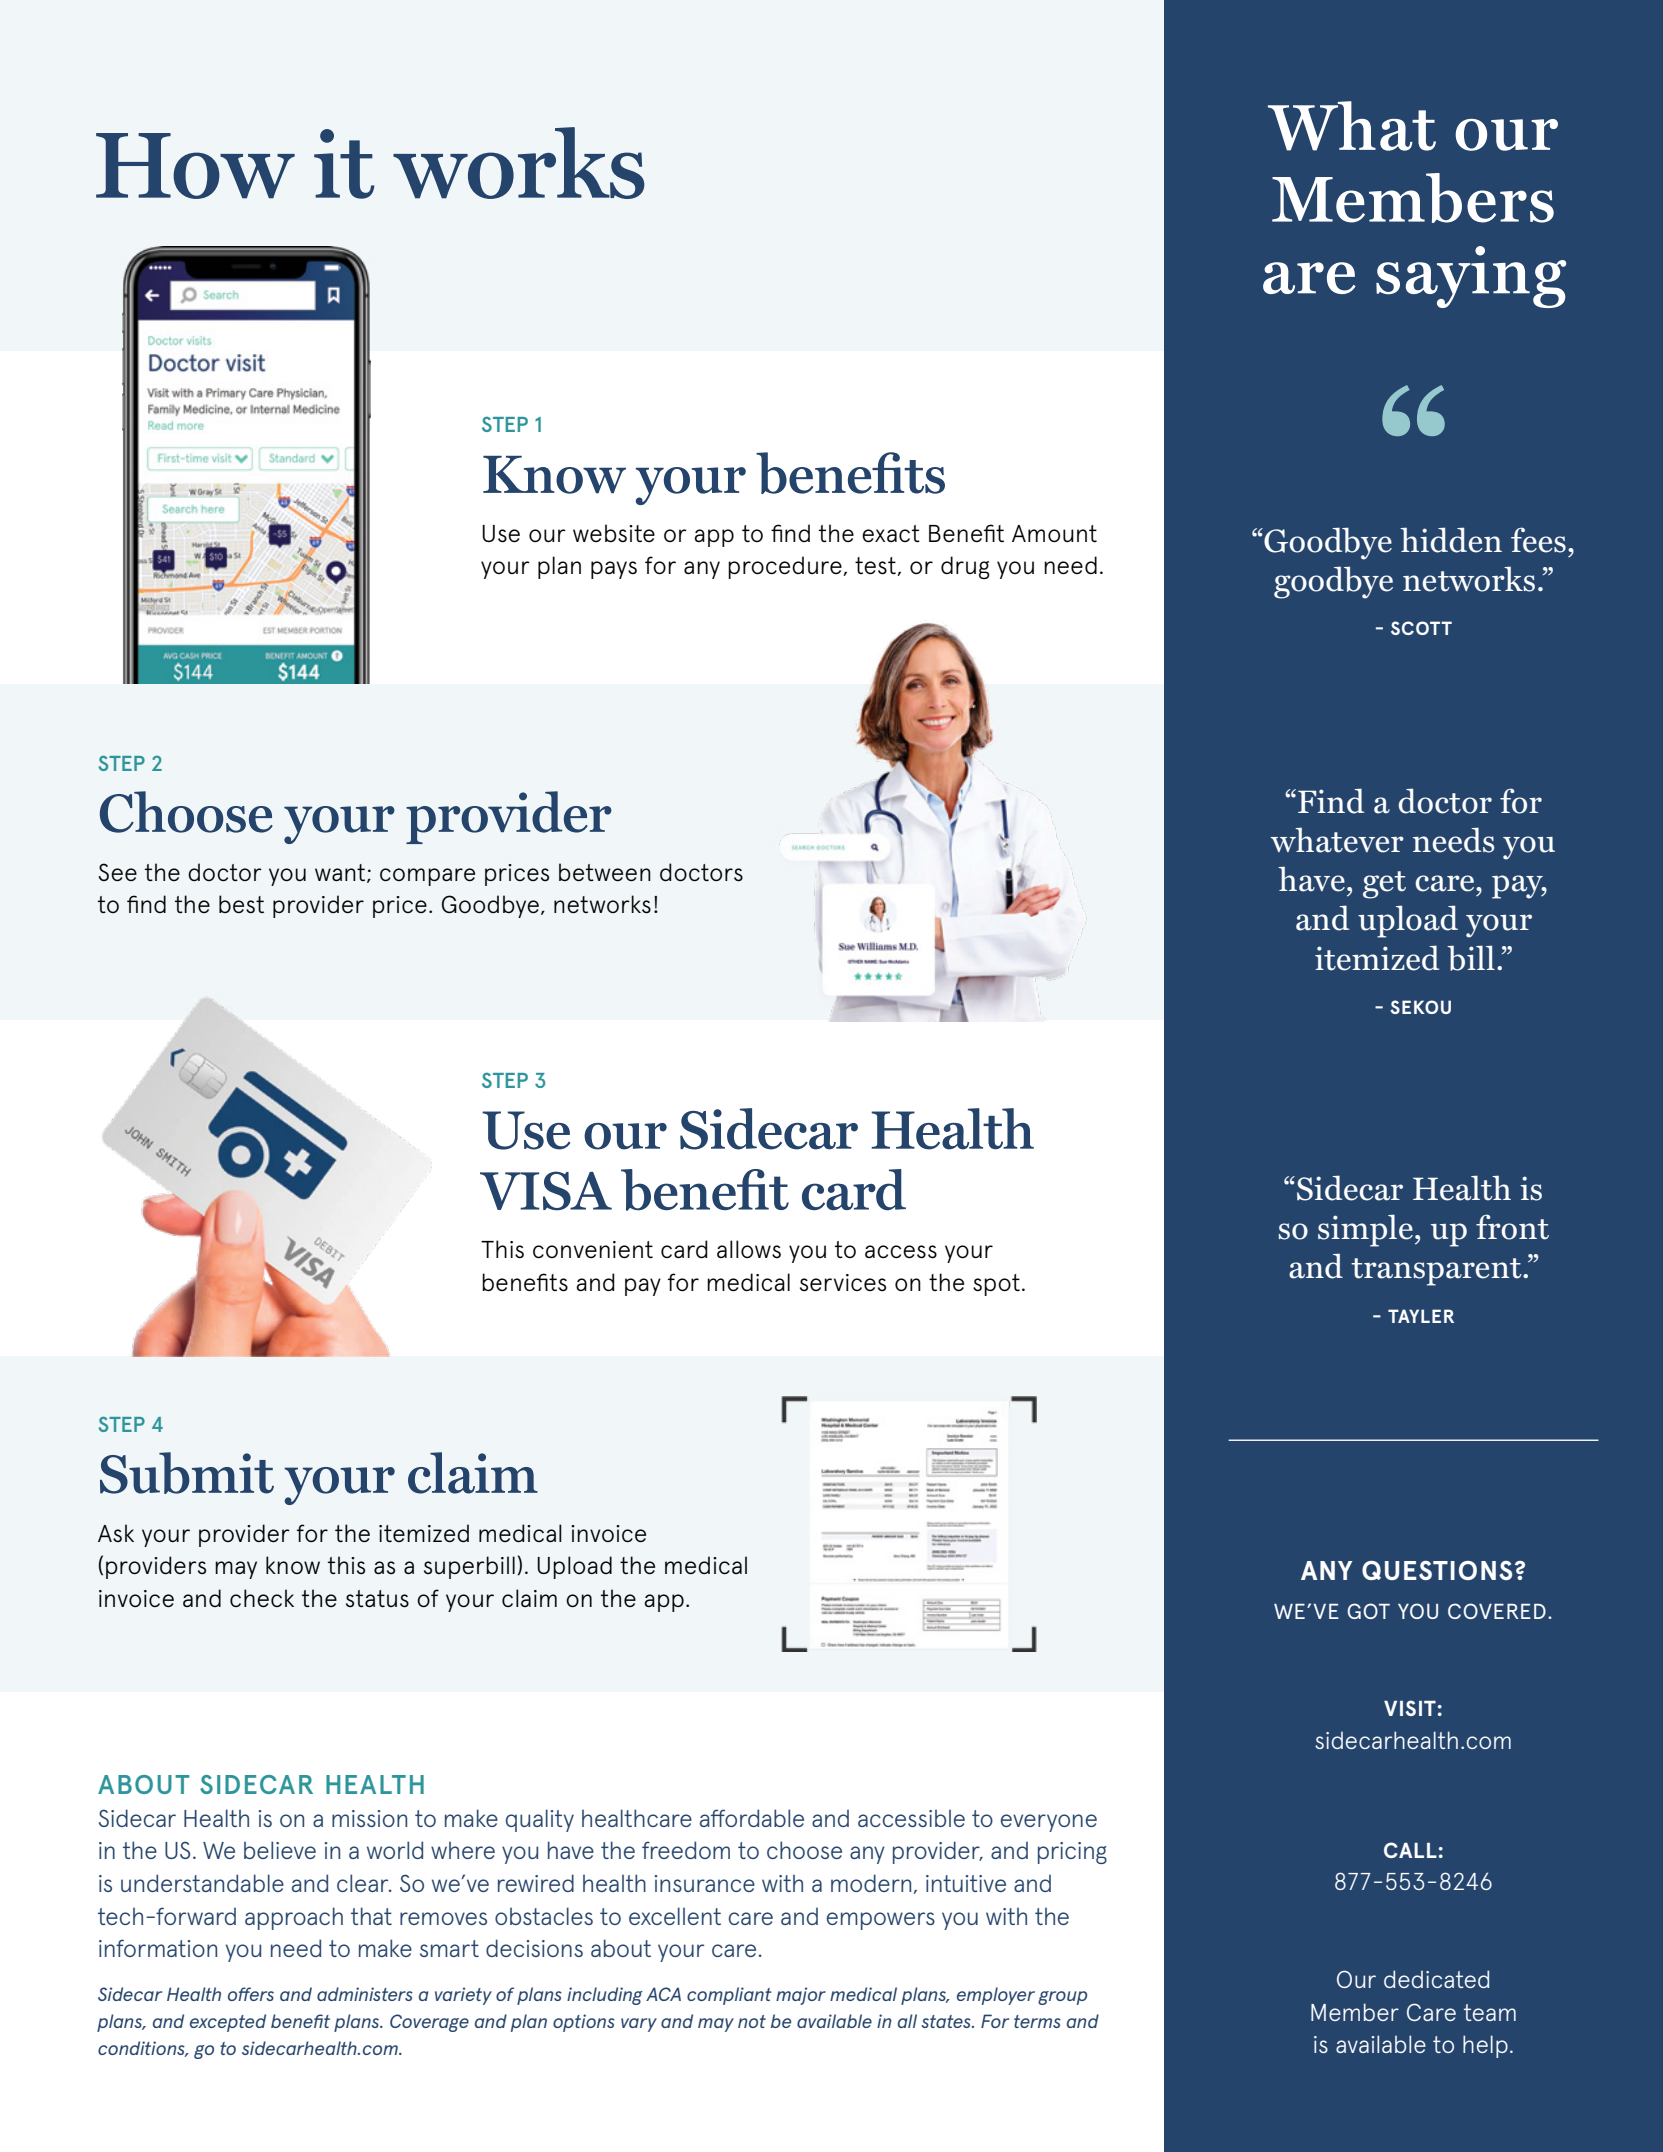  I want to click on major, so click(801, 1996).
